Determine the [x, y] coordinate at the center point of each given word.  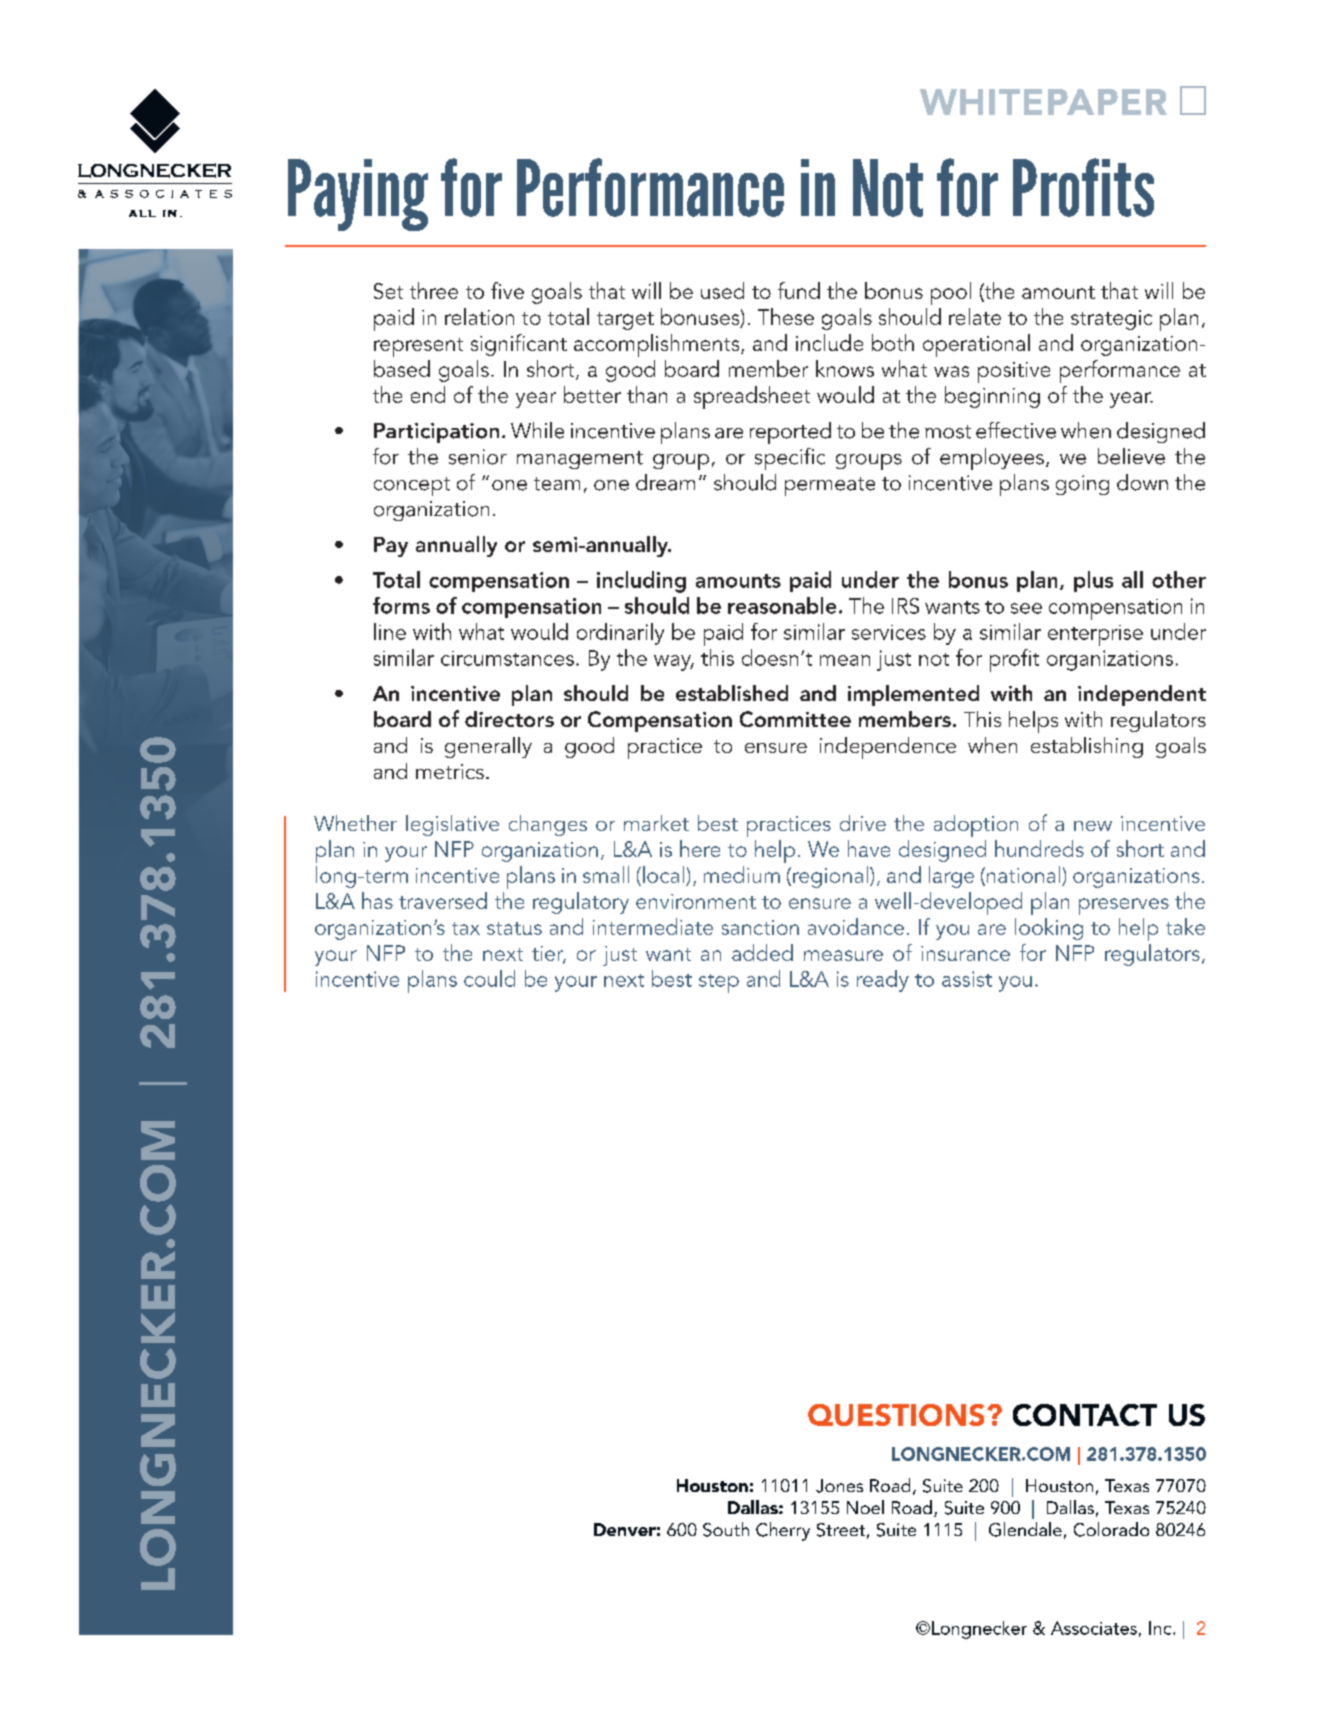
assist [967, 979]
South [726, 1529]
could [489, 978]
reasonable [782, 605]
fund [799, 290]
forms [401, 605]
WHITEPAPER [1043, 102]
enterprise [1095, 635]
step [719, 983]
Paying [358, 195]
